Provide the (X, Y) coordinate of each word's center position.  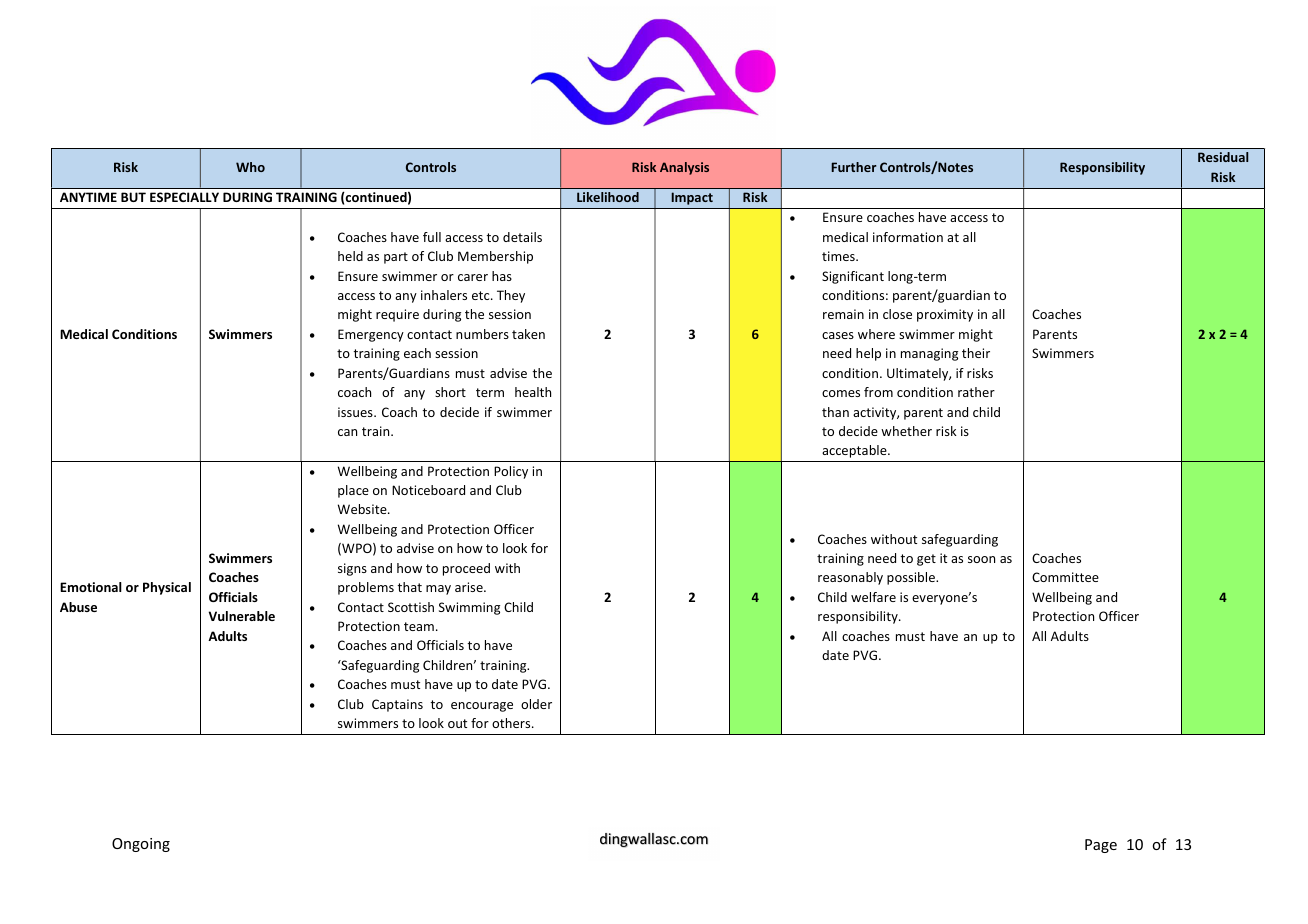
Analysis (684, 168)
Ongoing (141, 845)
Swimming (469, 608)
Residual (1223, 157)
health (533, 392)
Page (1101, 846)
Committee (1065, 577)
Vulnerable (242, 616)
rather (976, 392)
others (512, 723)
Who (250, 167)
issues (356, 412)
